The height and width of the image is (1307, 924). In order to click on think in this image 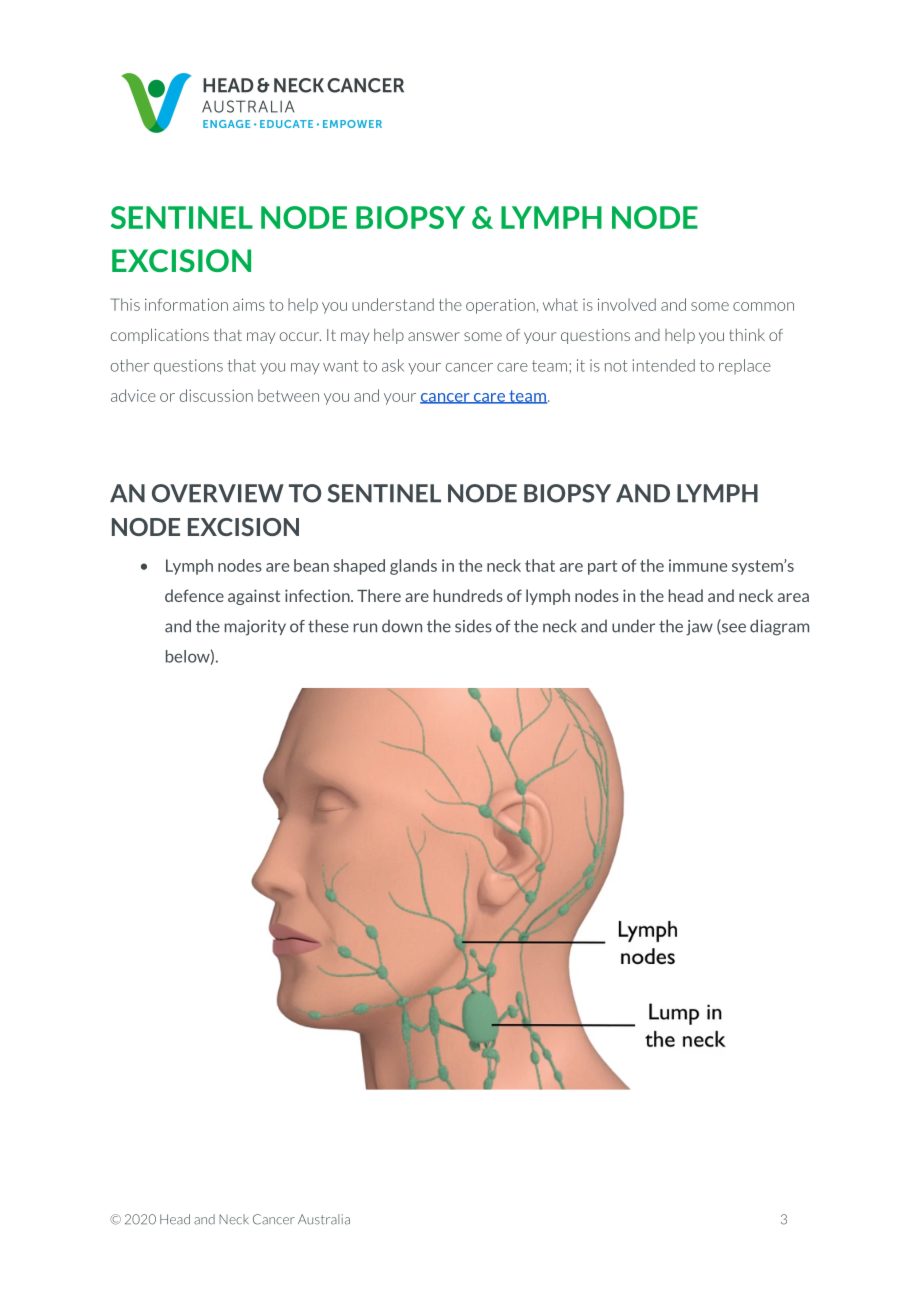, I will do `click(747, 334)`.
